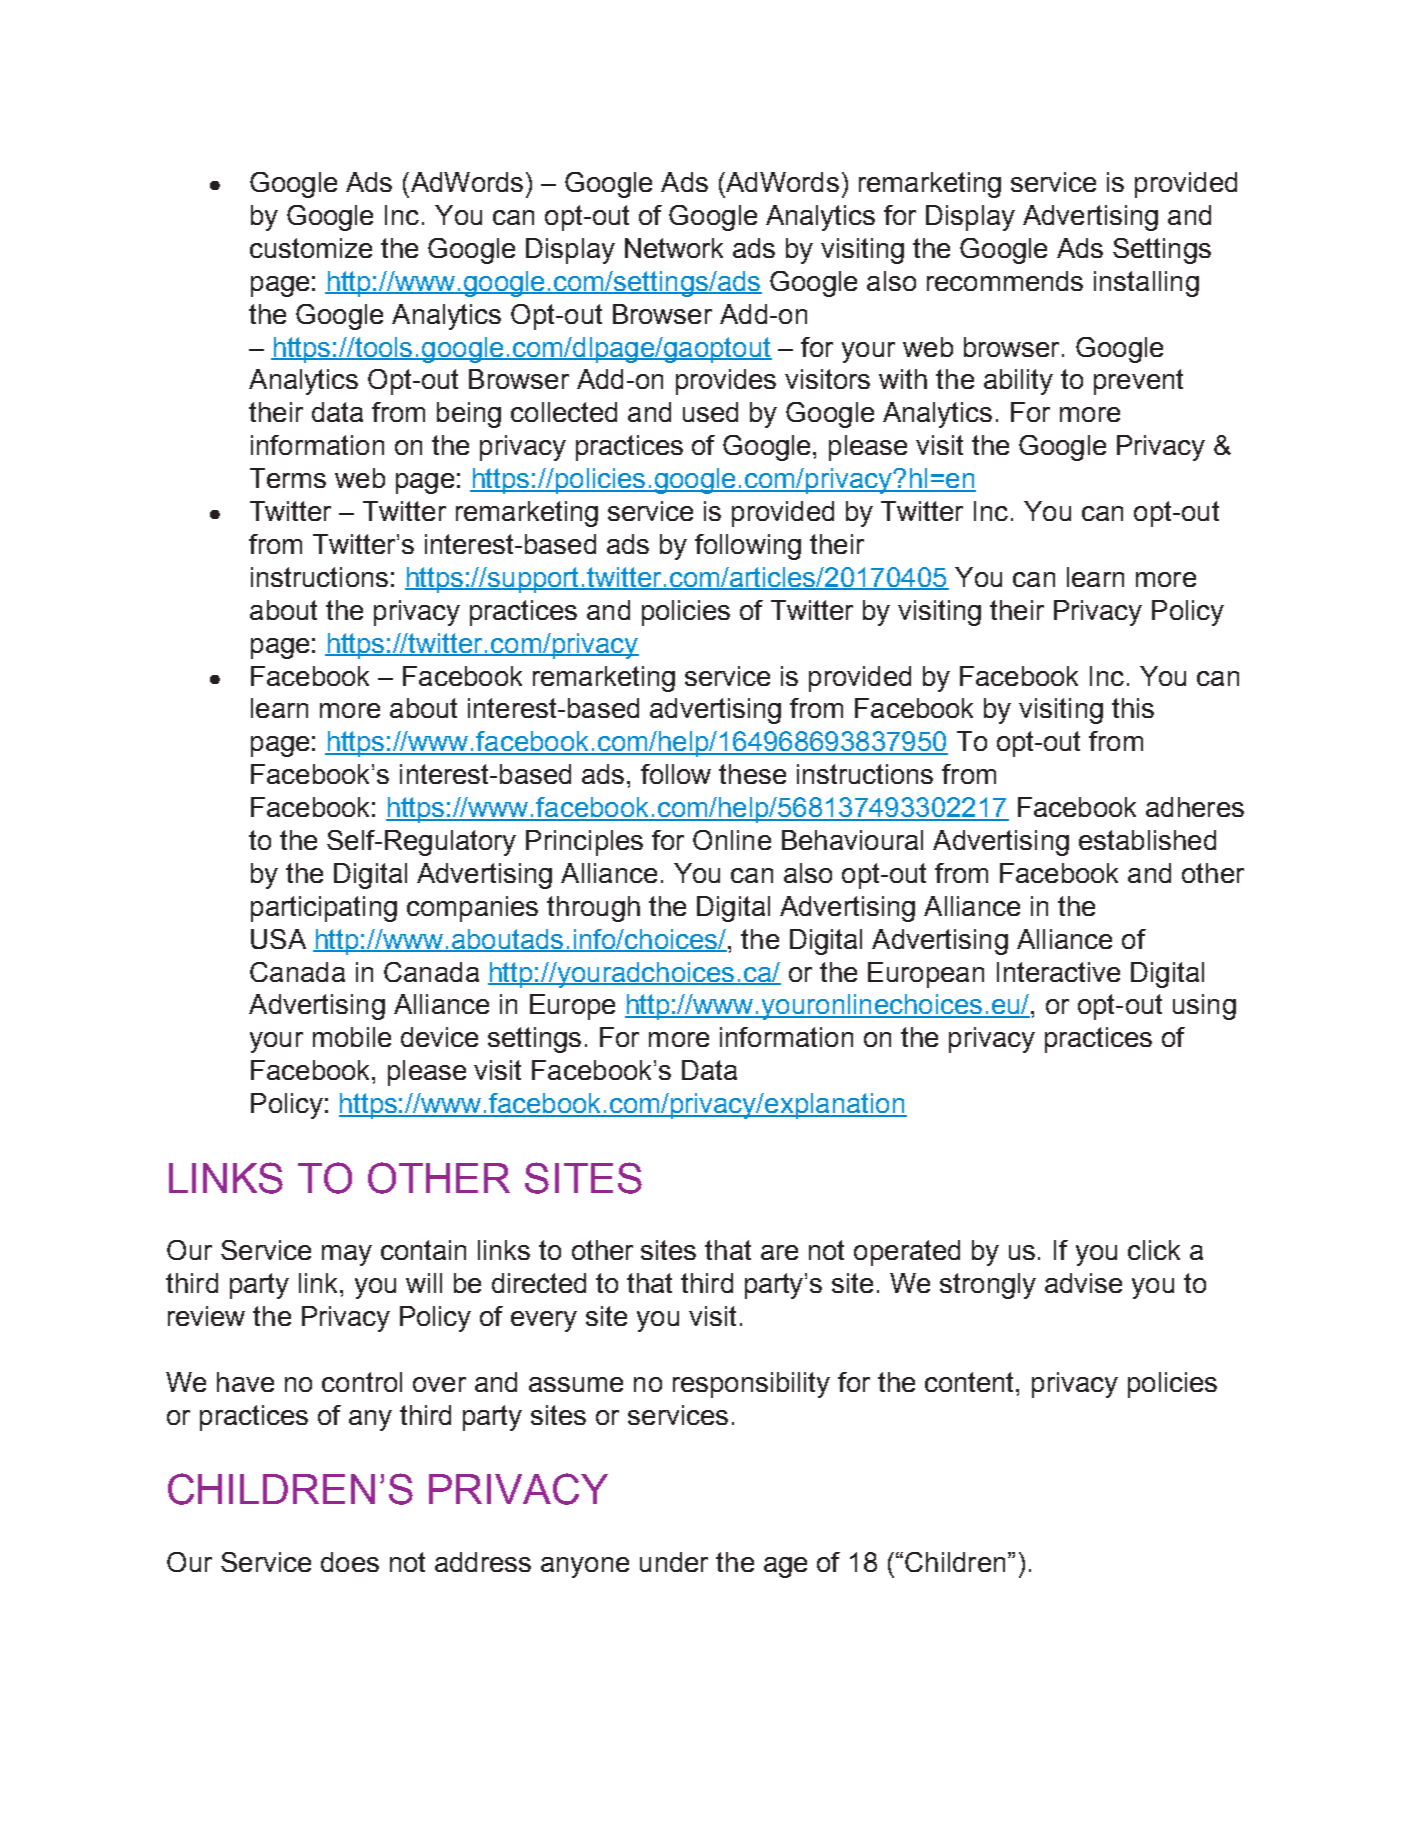 The height and width of the screenshot is (1828, 1412). What do you see at coordinates (350, 1562) in the screenshot?
I see `does` at bounding box center [350, 1562].
